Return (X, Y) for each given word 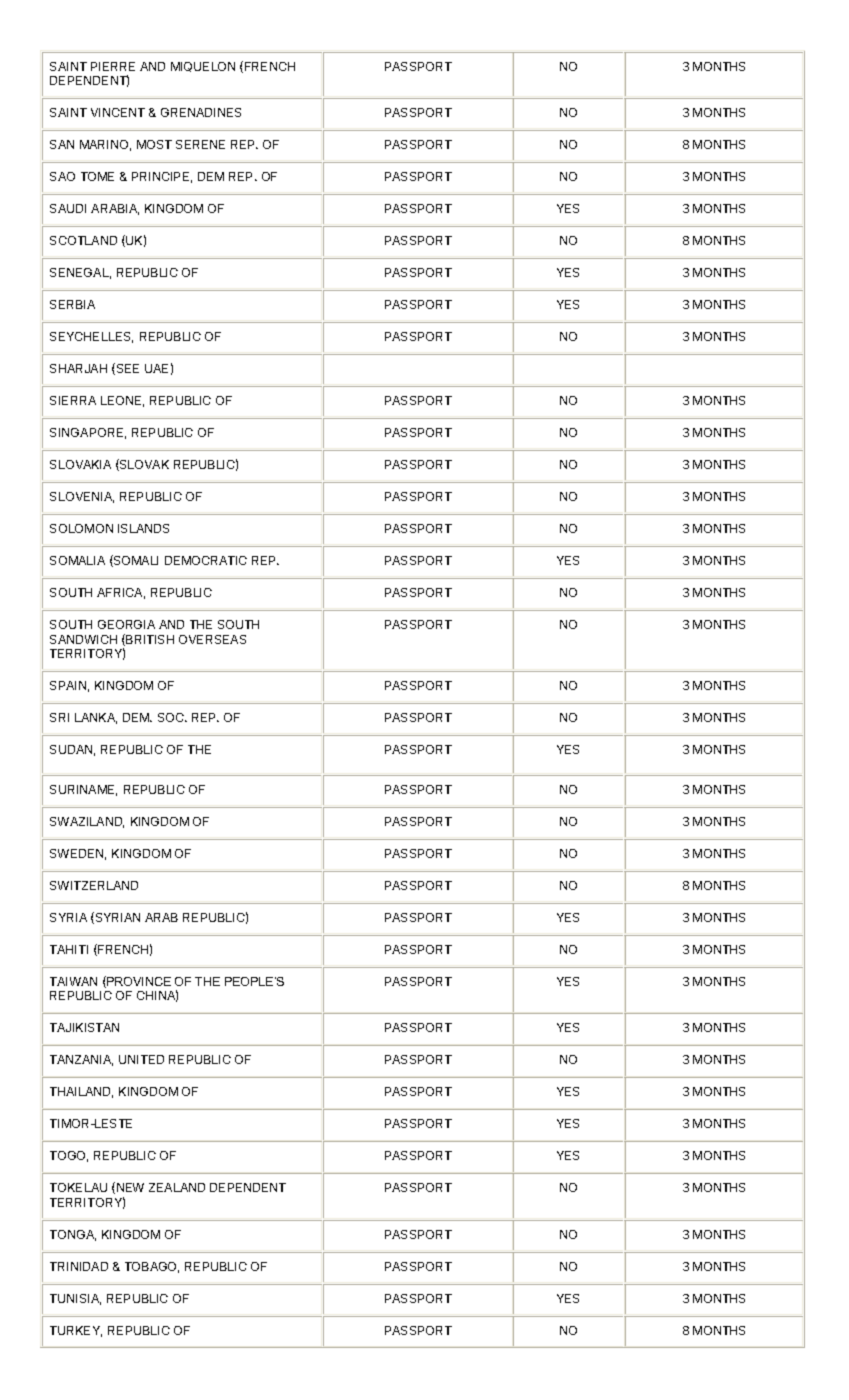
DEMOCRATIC (206, 560)
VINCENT (118, 112)
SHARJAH (78, 368)
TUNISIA (75, 1299)
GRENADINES (201, 112)
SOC (172, 717)
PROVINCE (138, 982)
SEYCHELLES (91, 337)
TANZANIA (81, 1060)
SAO (62, 176)
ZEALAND (177, 1187)
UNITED (141, 1059)
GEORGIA (126, 624)
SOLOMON (81, 528)
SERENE (200, 144)
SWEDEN (78, 854)
